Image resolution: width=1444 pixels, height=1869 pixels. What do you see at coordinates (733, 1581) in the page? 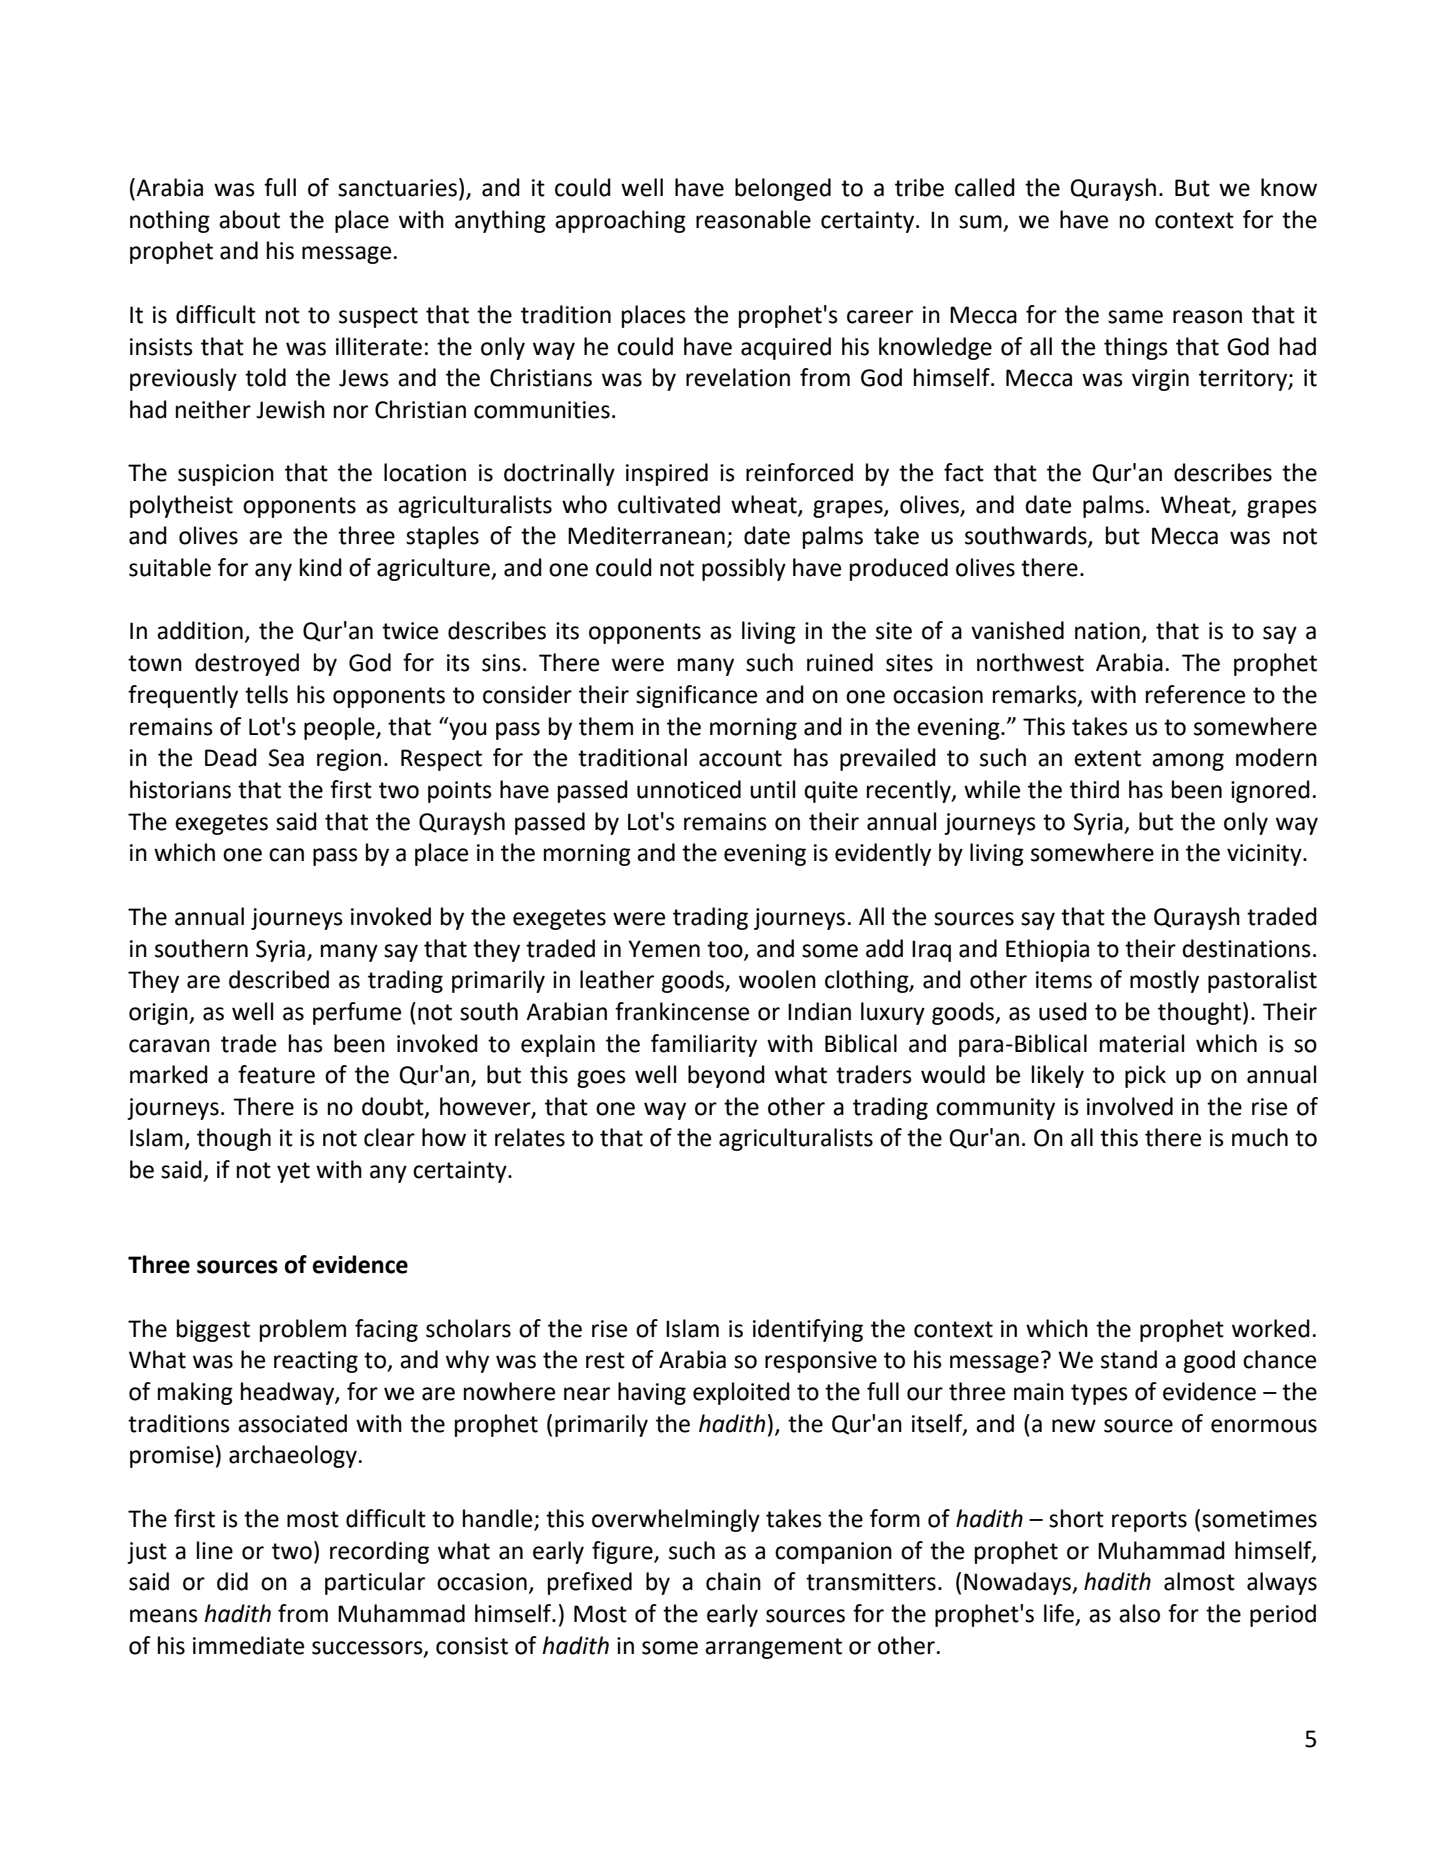
I see `chain` at bounding box center [733, 1581].
